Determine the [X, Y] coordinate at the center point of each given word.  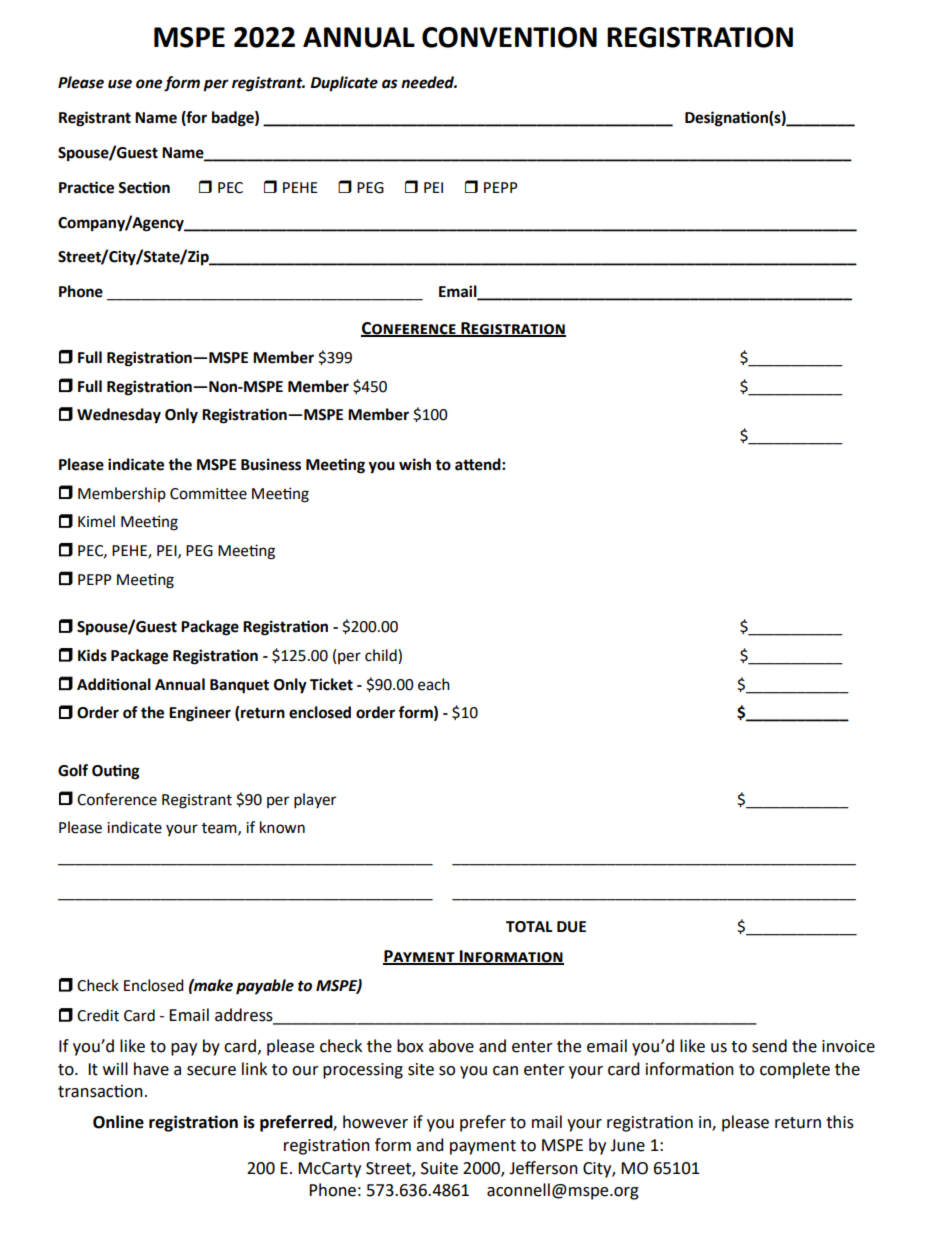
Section [144, 187]
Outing [116, 772]
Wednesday [119, 416]
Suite [439, 1168]
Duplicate [344, 84]
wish [415, 464]
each [434, 684]
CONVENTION [509, 37]
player [315, 801]
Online [118, 1122]
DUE [571, 927]
